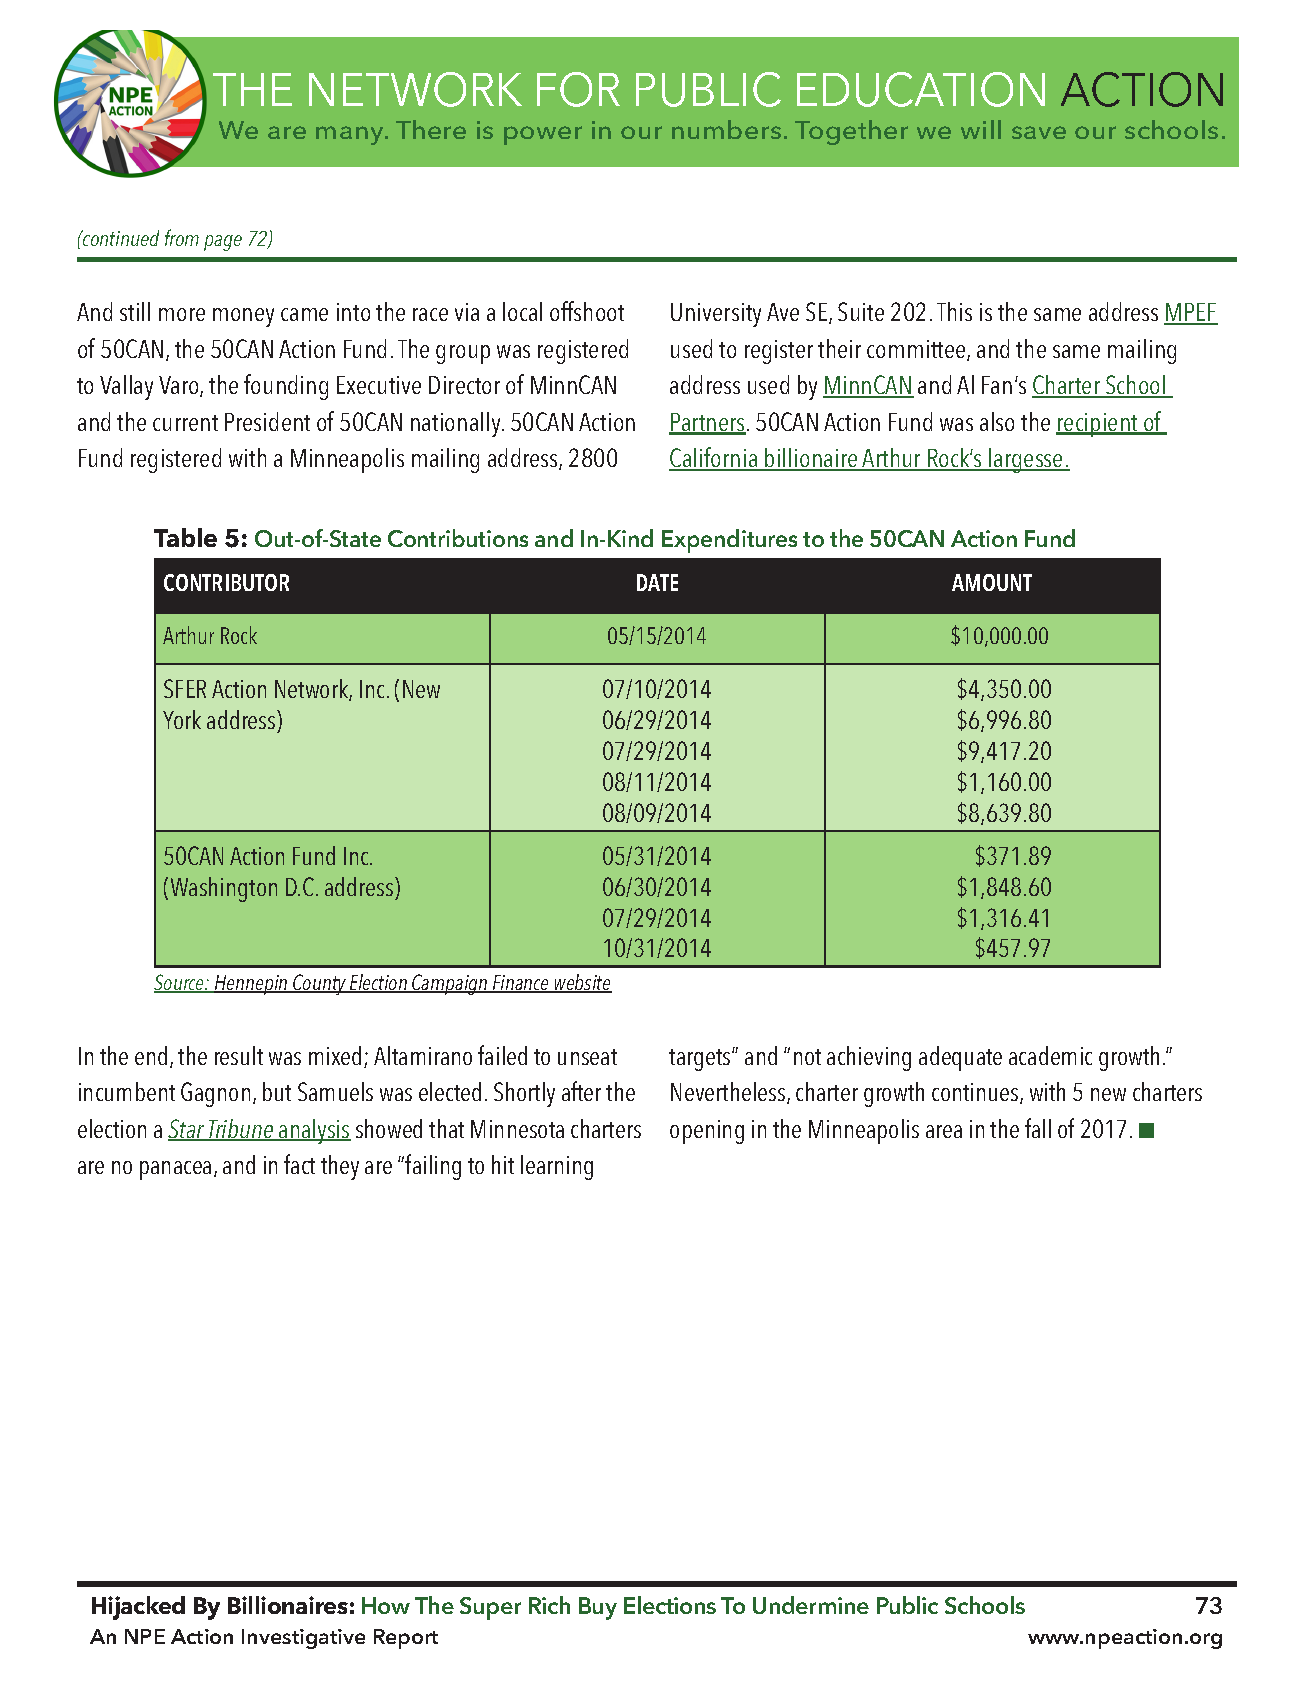 This screenshot has height=1700, width=1314. What do you see at coordinates (543, 135) in the screenshot?
I see `power` at bounding box center [543, 135].
